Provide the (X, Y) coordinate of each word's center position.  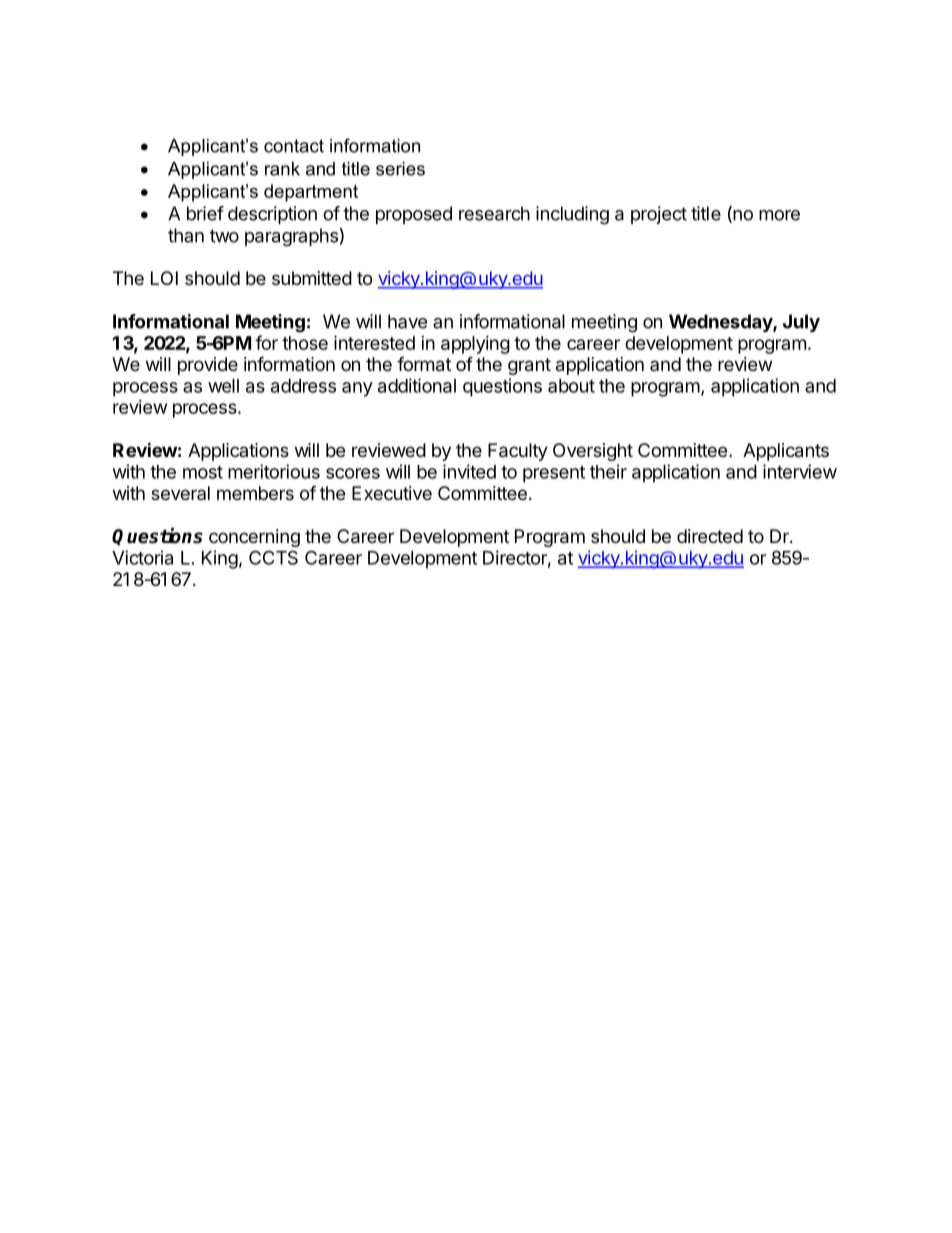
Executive (392, 493)
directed (710, 536)
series (400, 169)
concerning (254, 538)
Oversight (593, 452)
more (779, 215)
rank (282, 169)
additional (417, 385)
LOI (164, 278)
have (407, 321)
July (801, 323)
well (223, 386)
